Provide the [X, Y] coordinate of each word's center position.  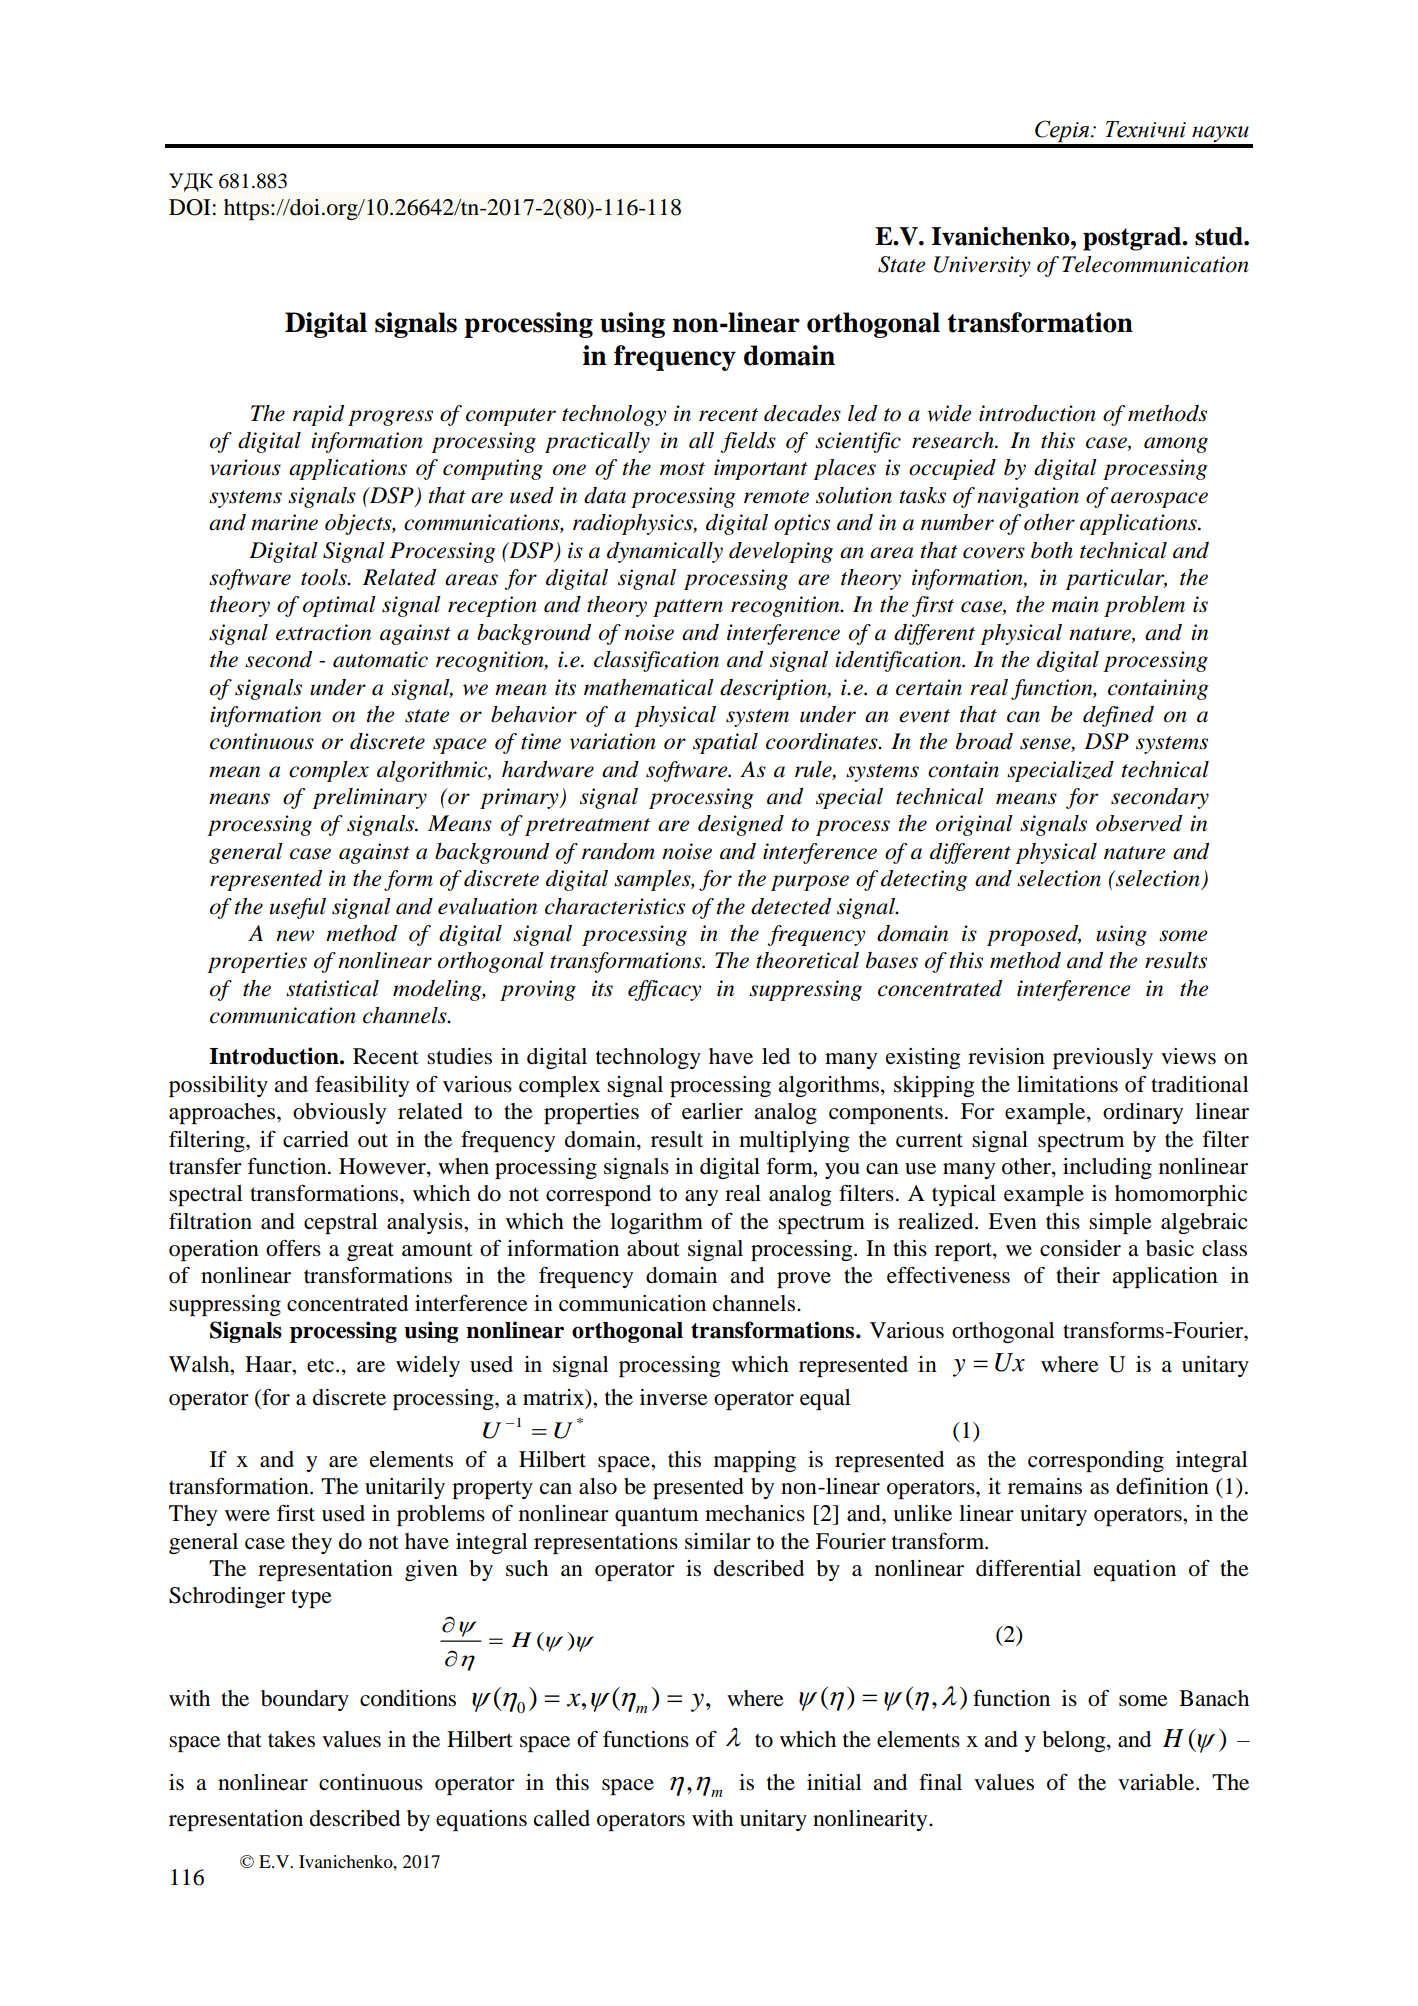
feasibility [362, 1086]
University [982, 266]
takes [291, 1739]
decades [802, 413]
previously [1103, 1058]
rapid [318, 415]
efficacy [664, 990]
